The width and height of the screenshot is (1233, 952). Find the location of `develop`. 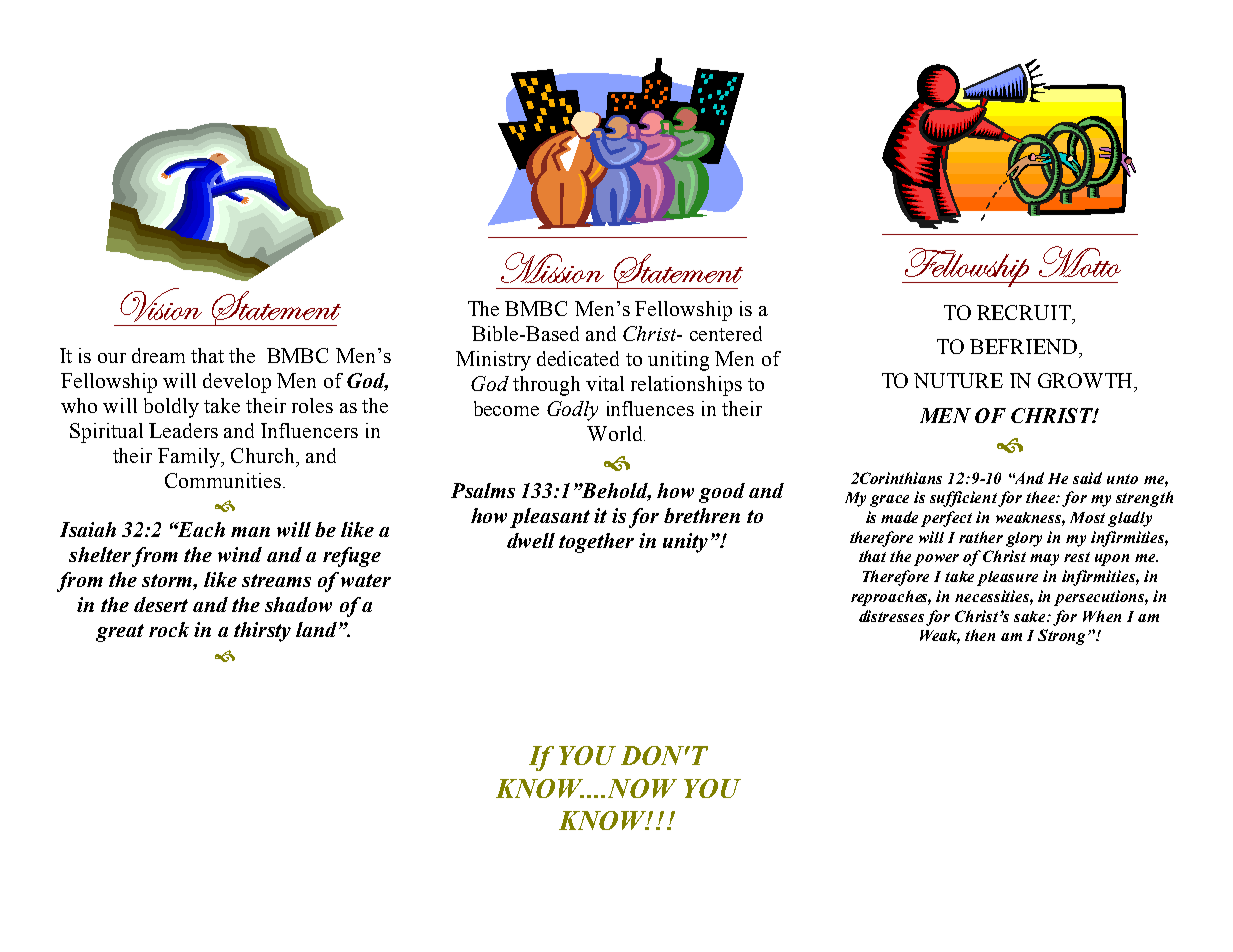

develop is located at coordinates (237, 383).
